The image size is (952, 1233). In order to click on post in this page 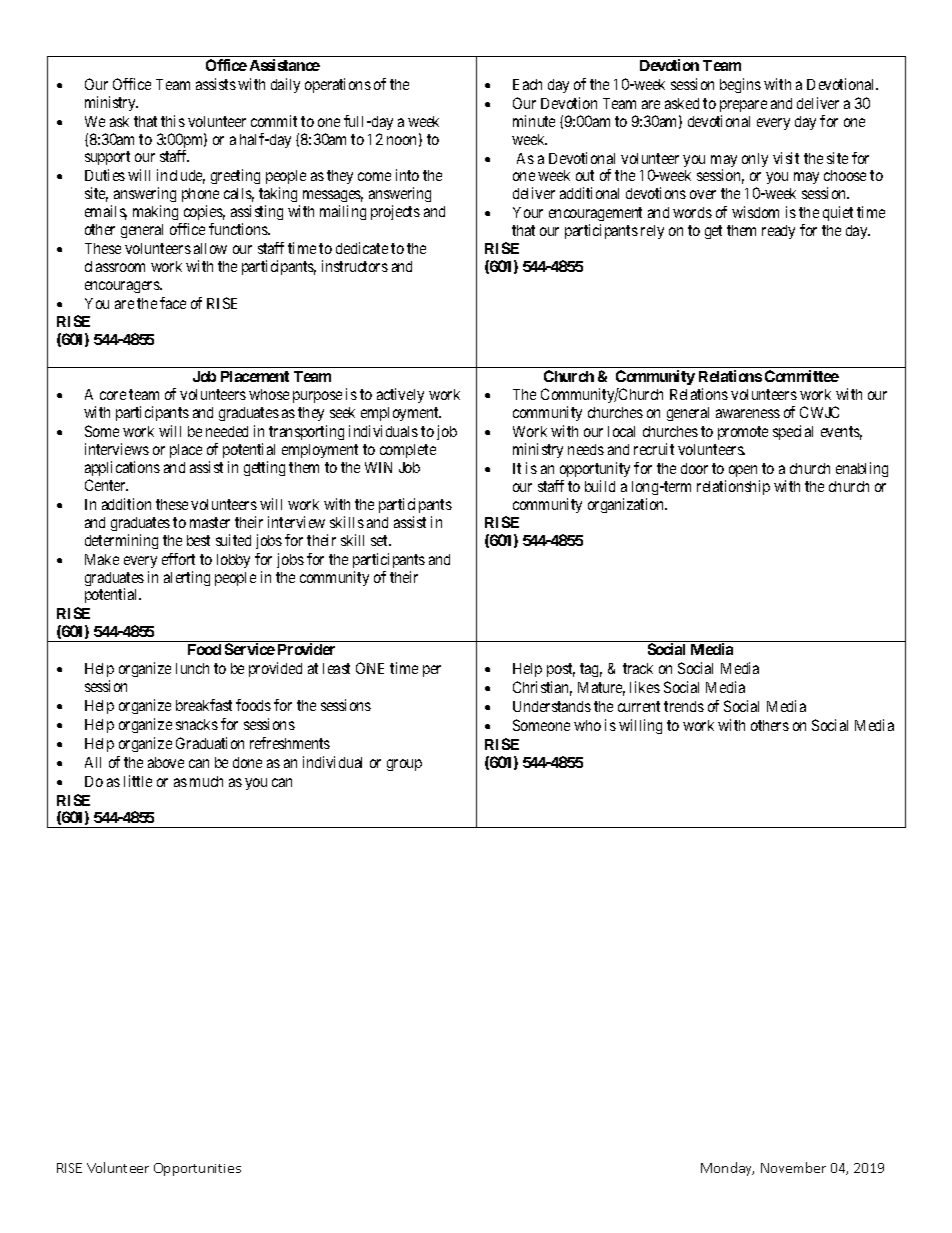, I will do `click(561, 670)`.
